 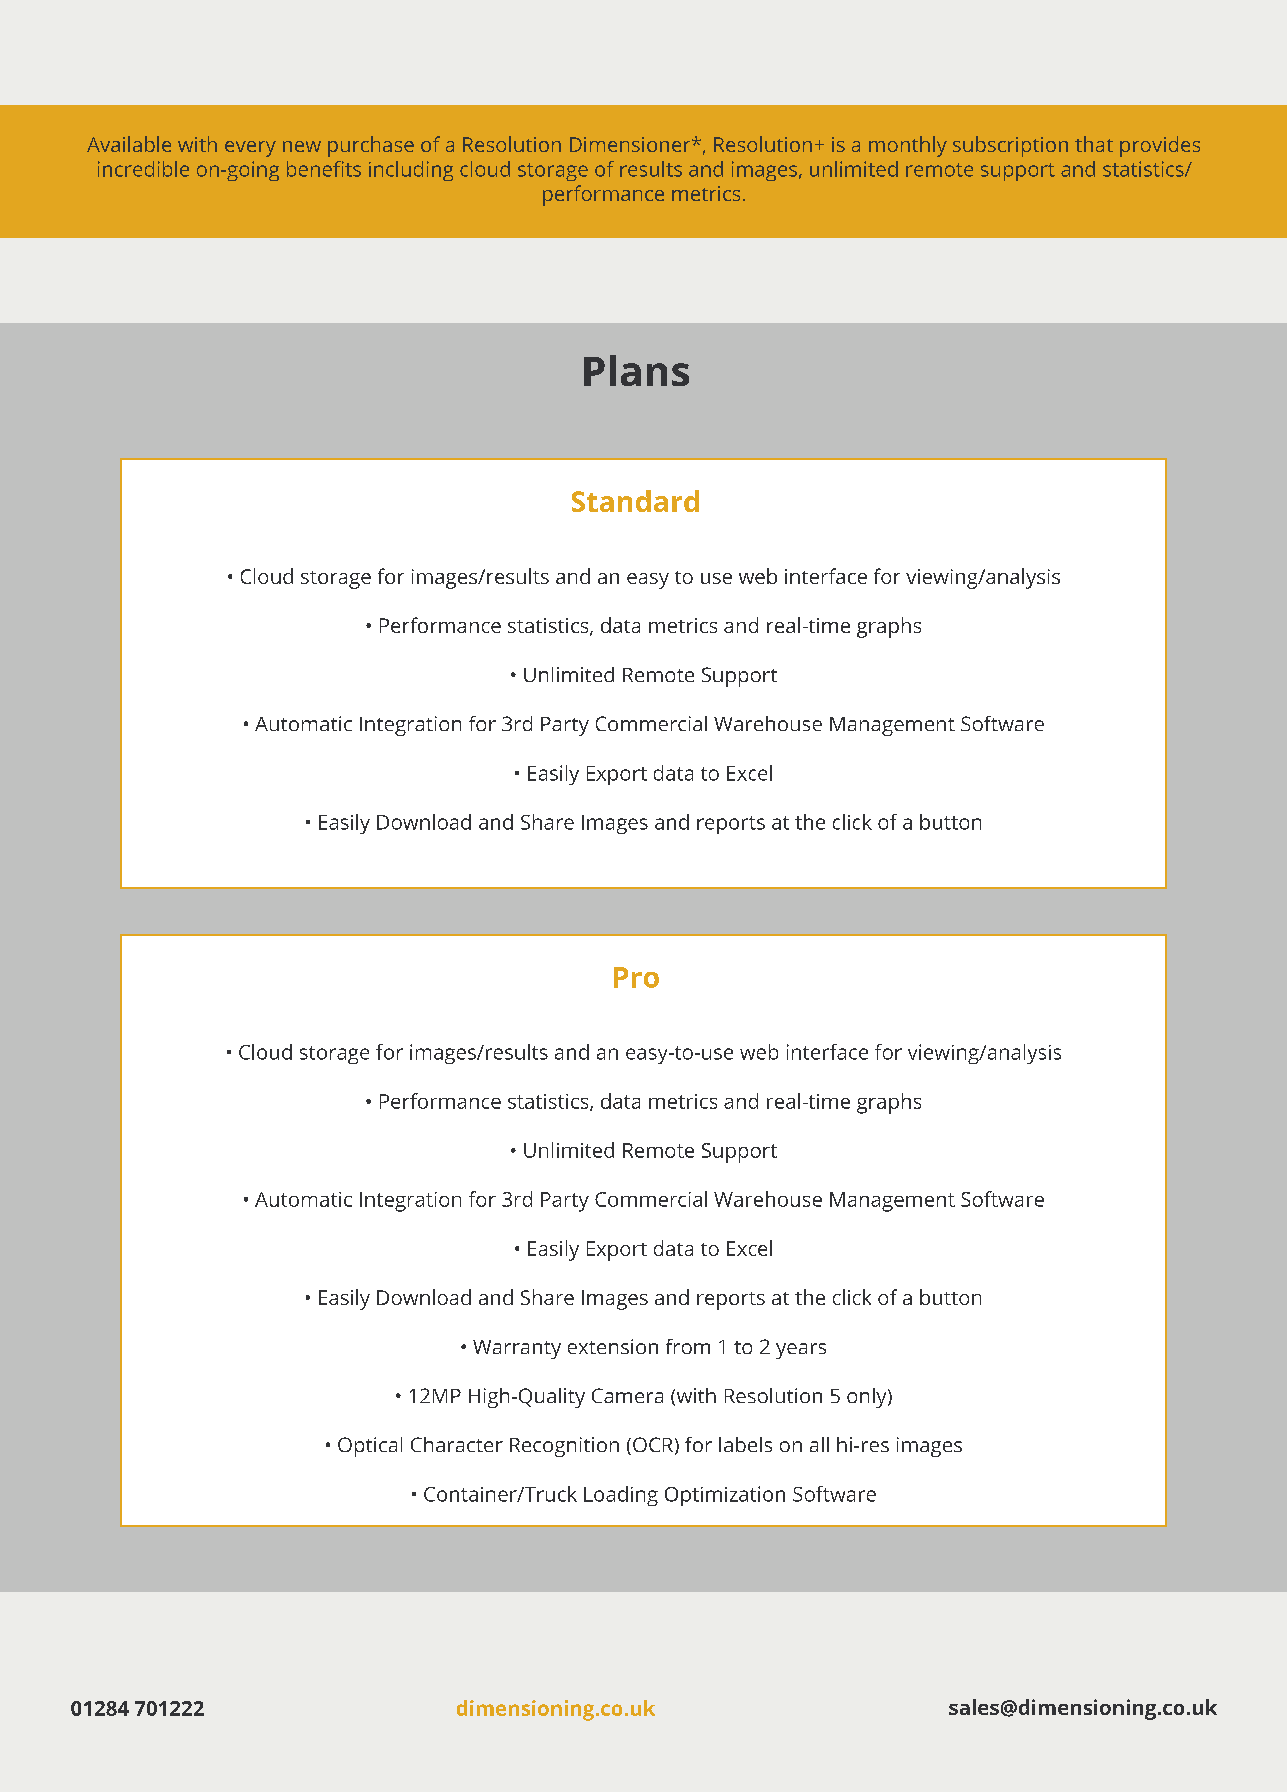 I want to click on subscription, so click(x=1010, y=146).
